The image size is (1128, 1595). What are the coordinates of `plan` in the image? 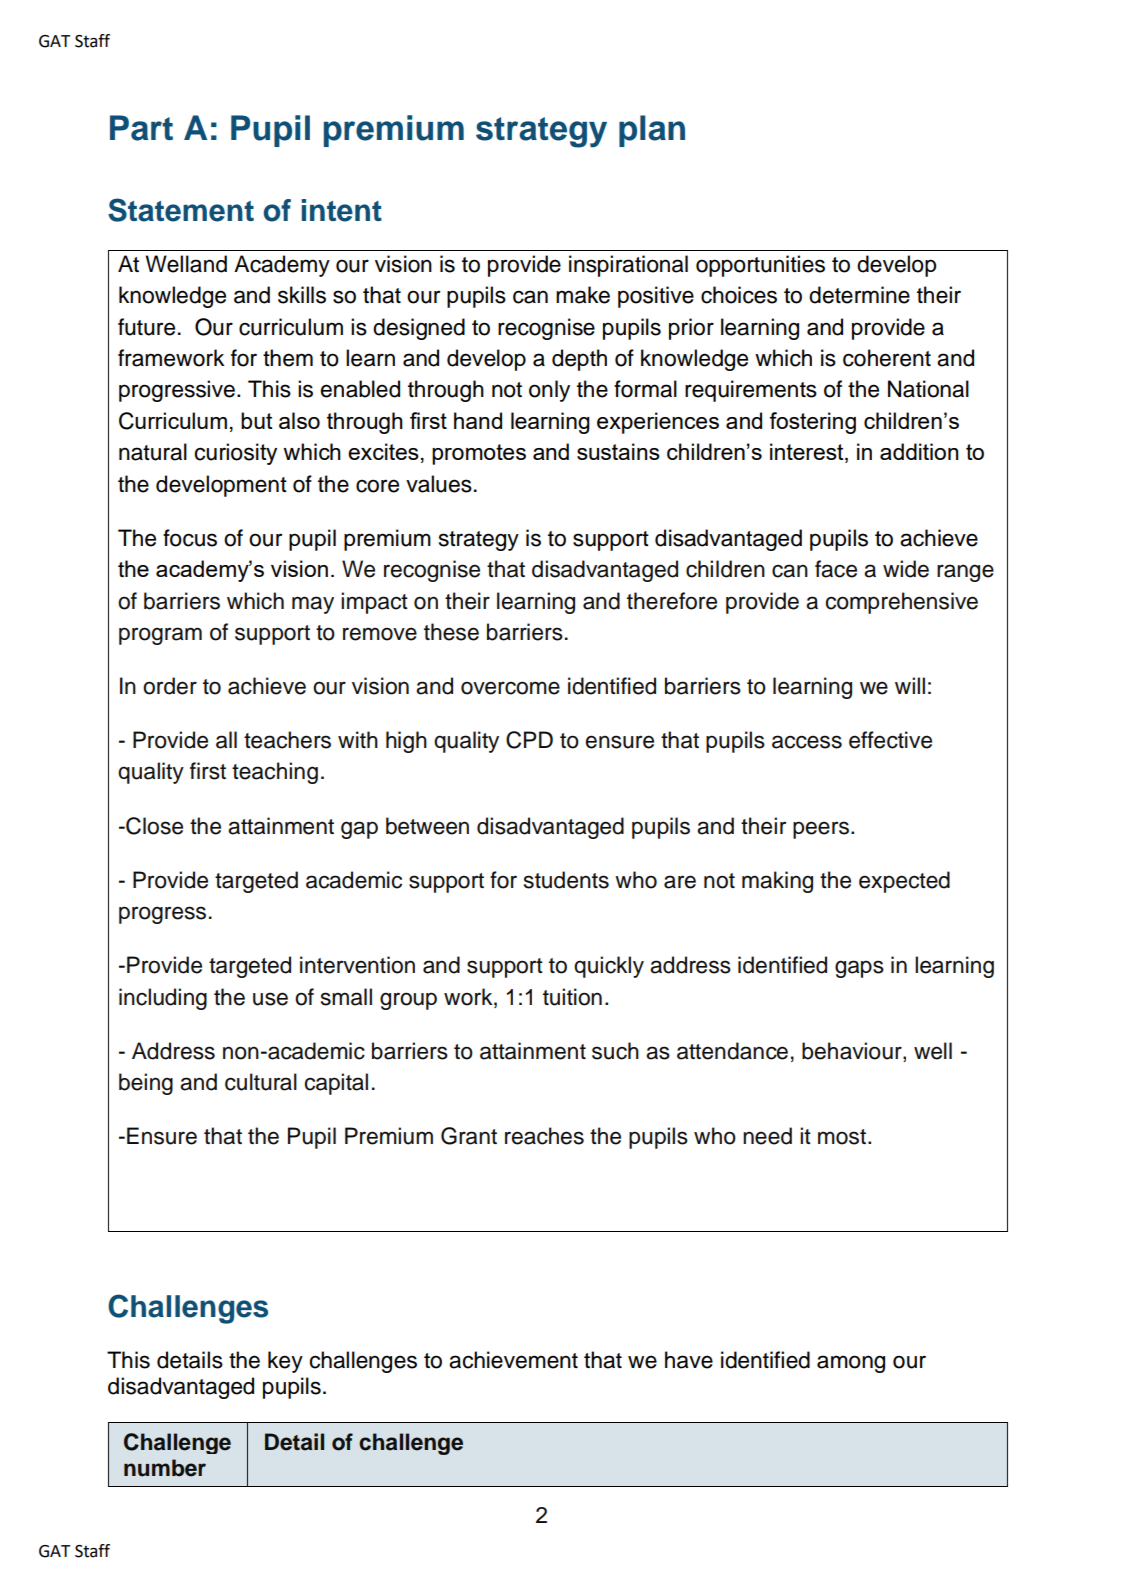 It's located at (652, 131).
